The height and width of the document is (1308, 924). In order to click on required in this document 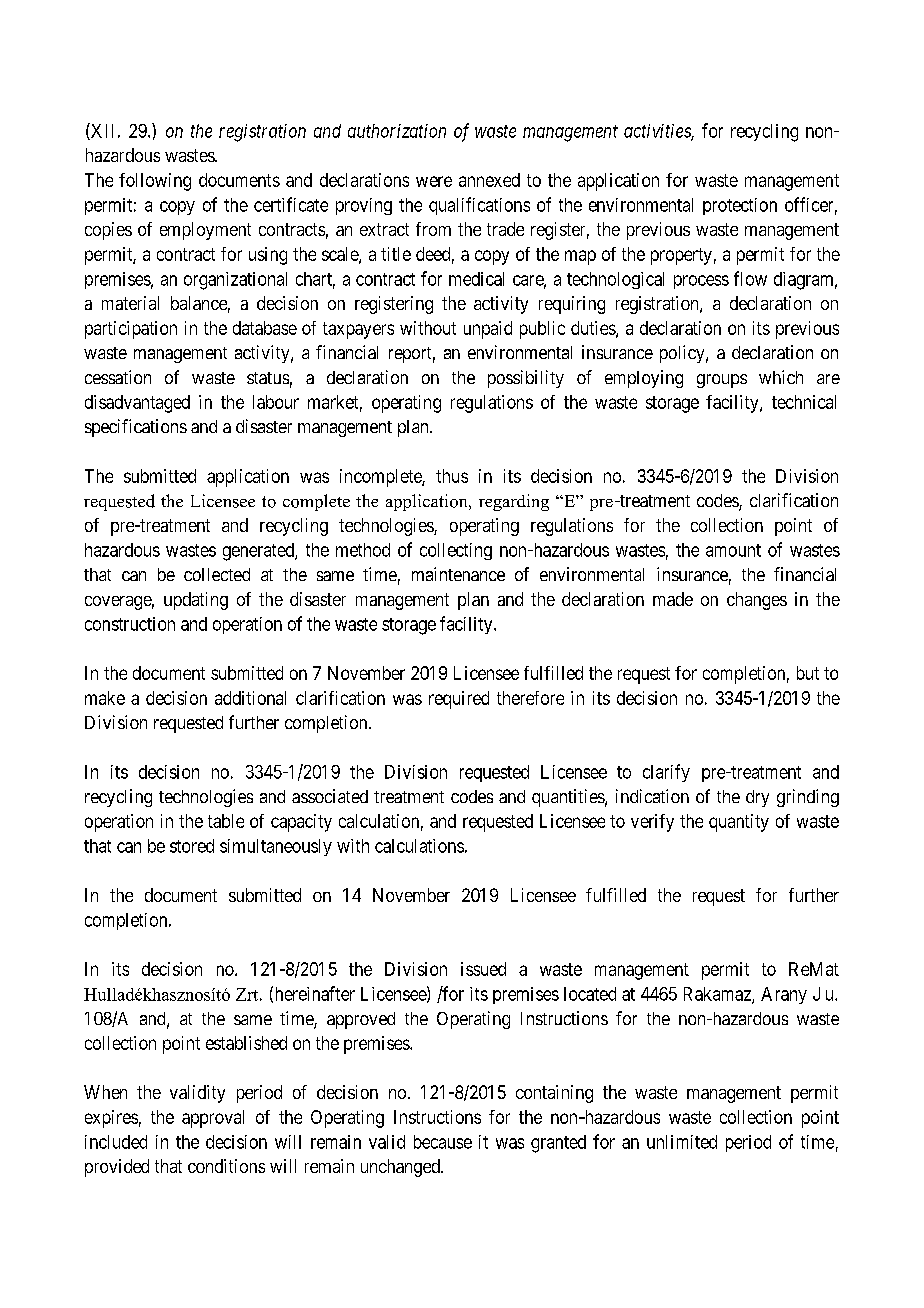, I will do `click(459, 700)`.
